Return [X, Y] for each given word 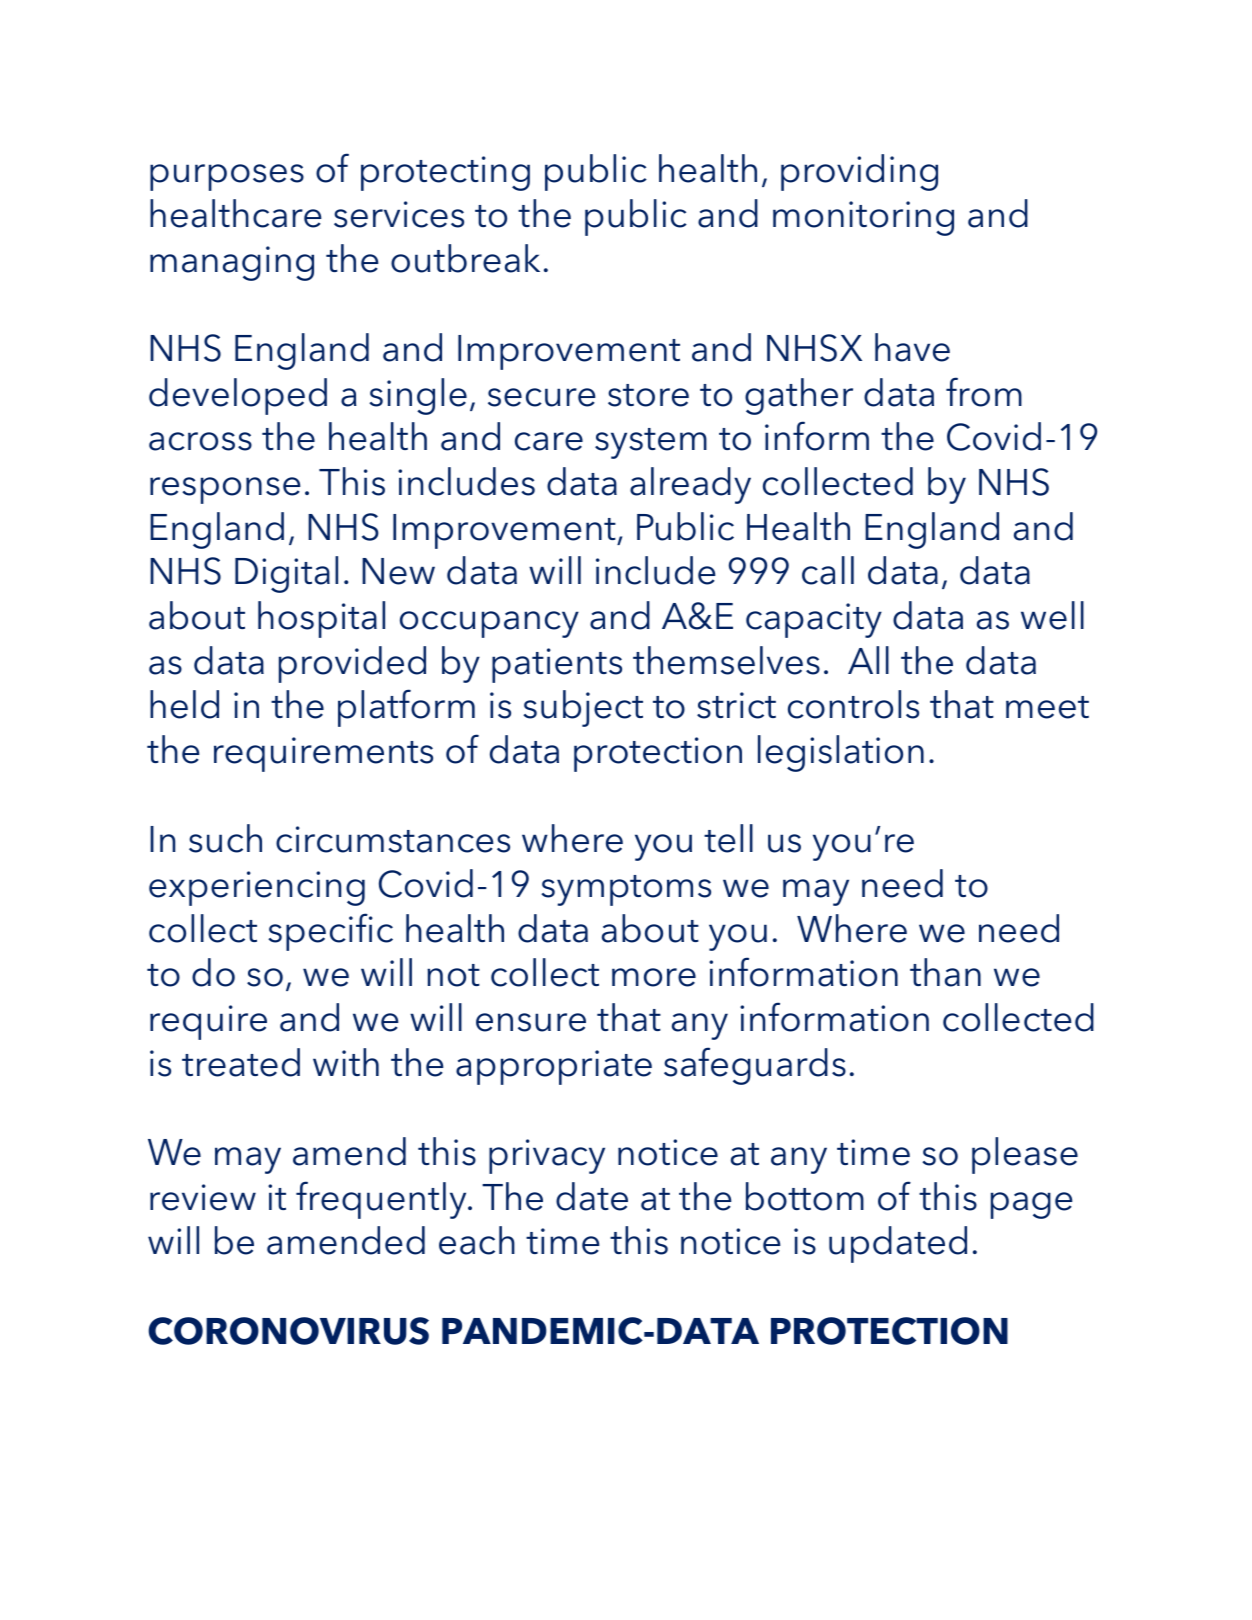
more [654, 977]
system [651, 443]
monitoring [863, 218]
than [945, 972]
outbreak [465, 258]
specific [330, 932]
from [984, 392]
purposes [227, 177]
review [203, 1197]
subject [583, 708]
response [225, 490]
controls [853, 704]
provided [352, 664]
